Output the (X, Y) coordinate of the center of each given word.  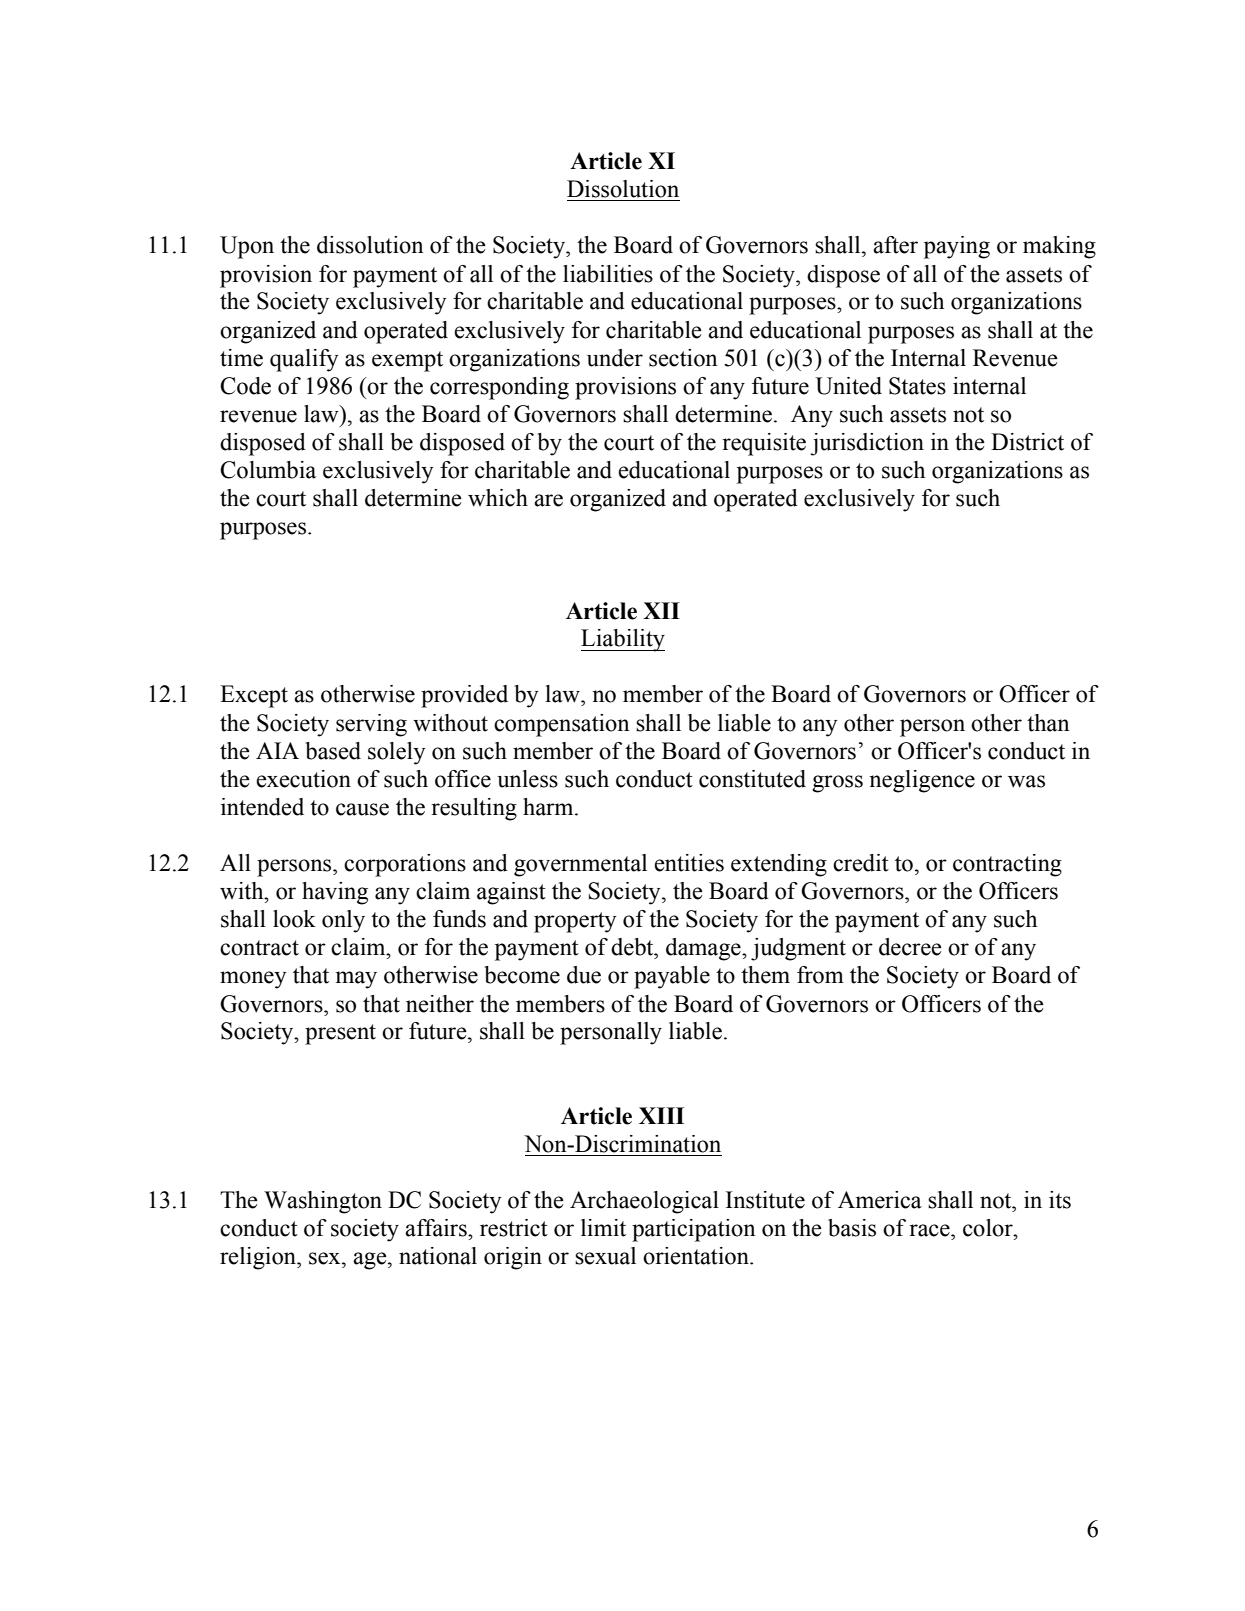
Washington (323, 1202)
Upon (247, 247)
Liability (623, 640)
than (1048, 723)
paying (957, 247)
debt (633, 947)
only (343, 921)
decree (910, 947)
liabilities (608, 274)
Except (254, 696)
